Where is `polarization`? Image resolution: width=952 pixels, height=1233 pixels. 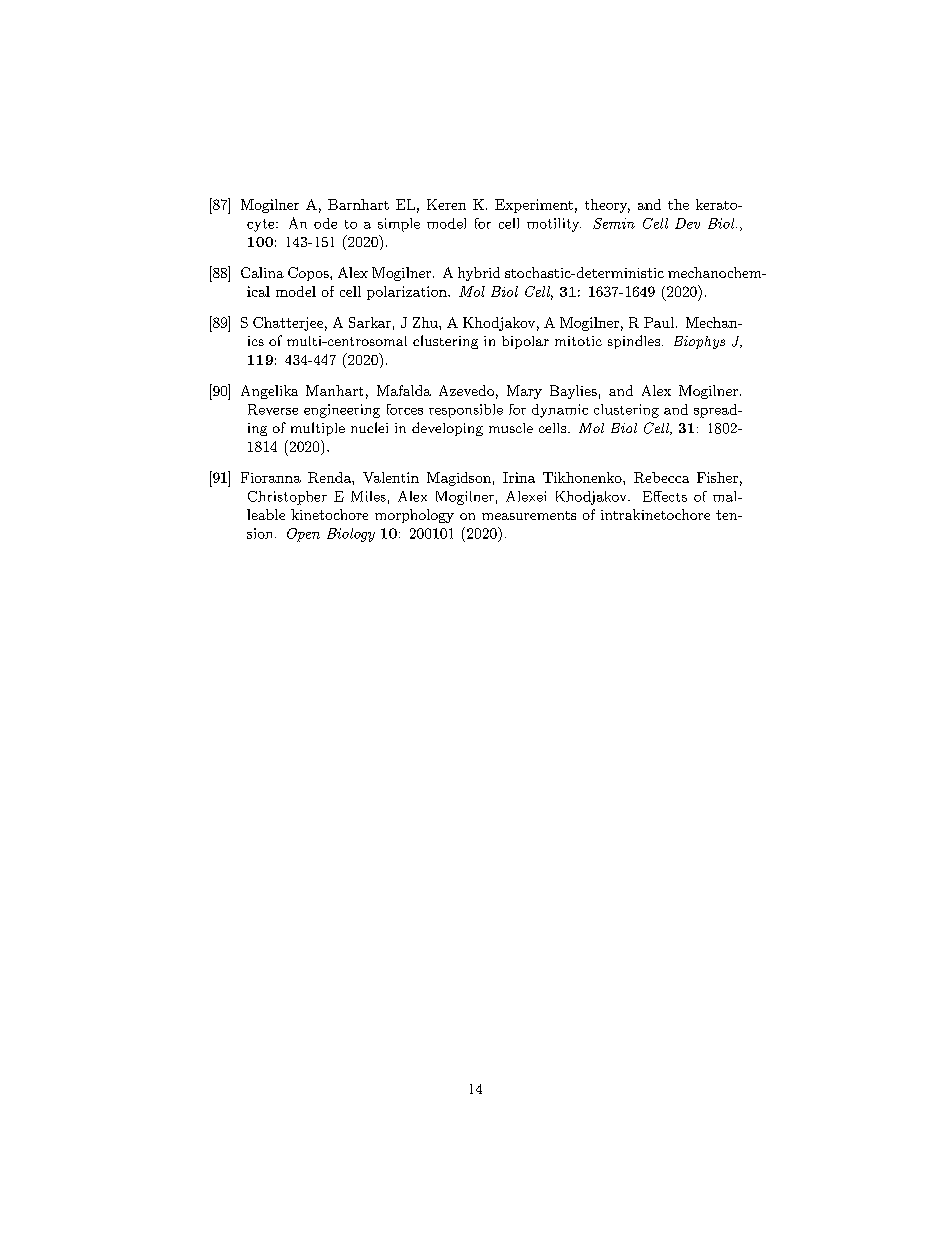 polarization is located at coordinates (408, 293).
